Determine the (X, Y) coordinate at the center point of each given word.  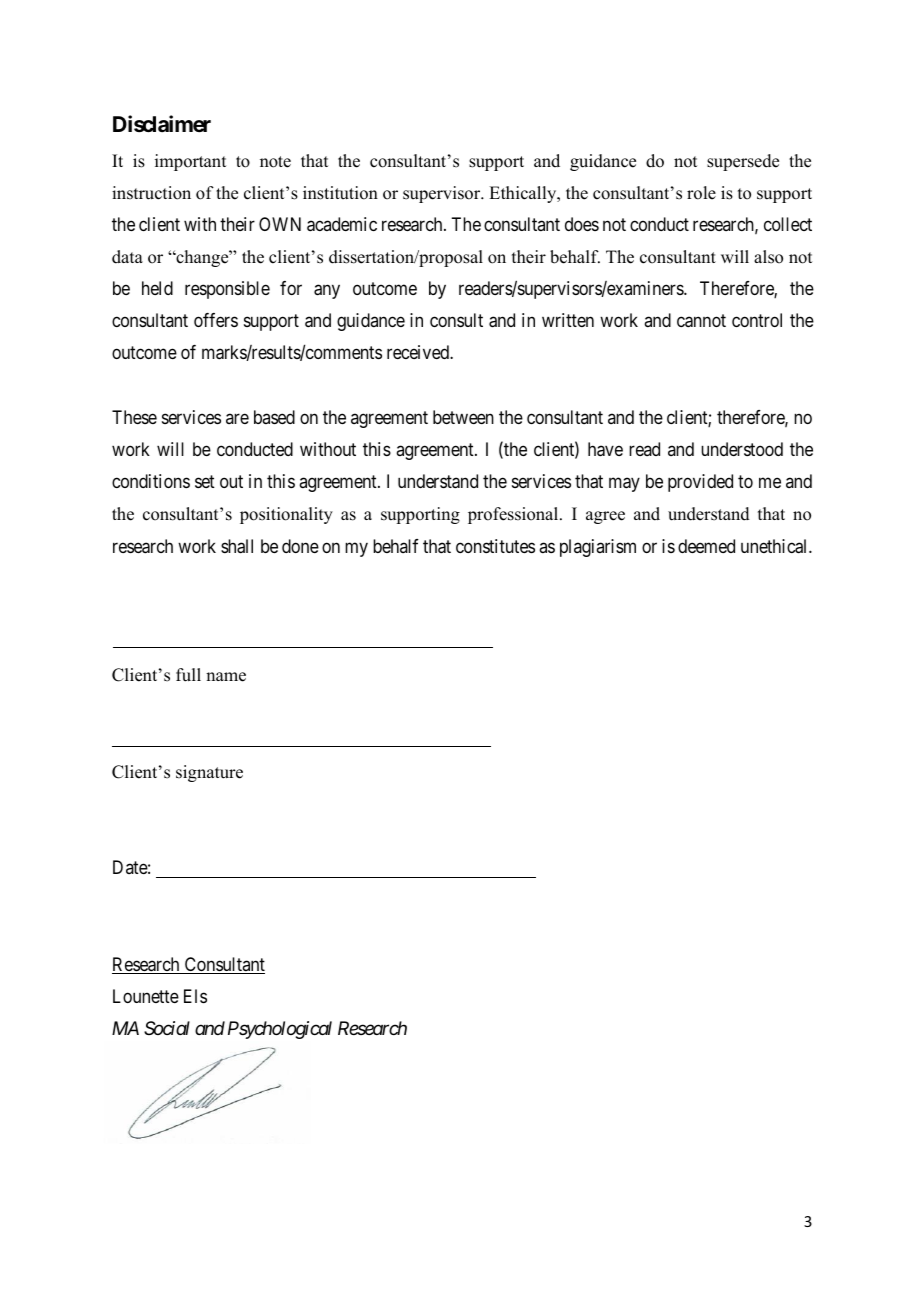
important (190, 162)
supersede (743, 162)
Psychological (280, 1030)
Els (195, 996)
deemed (706, 546)
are (237, 418)
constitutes (495, 546)
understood (742, 449)
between (463, 417)
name (226, 677)
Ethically (524, 194)
